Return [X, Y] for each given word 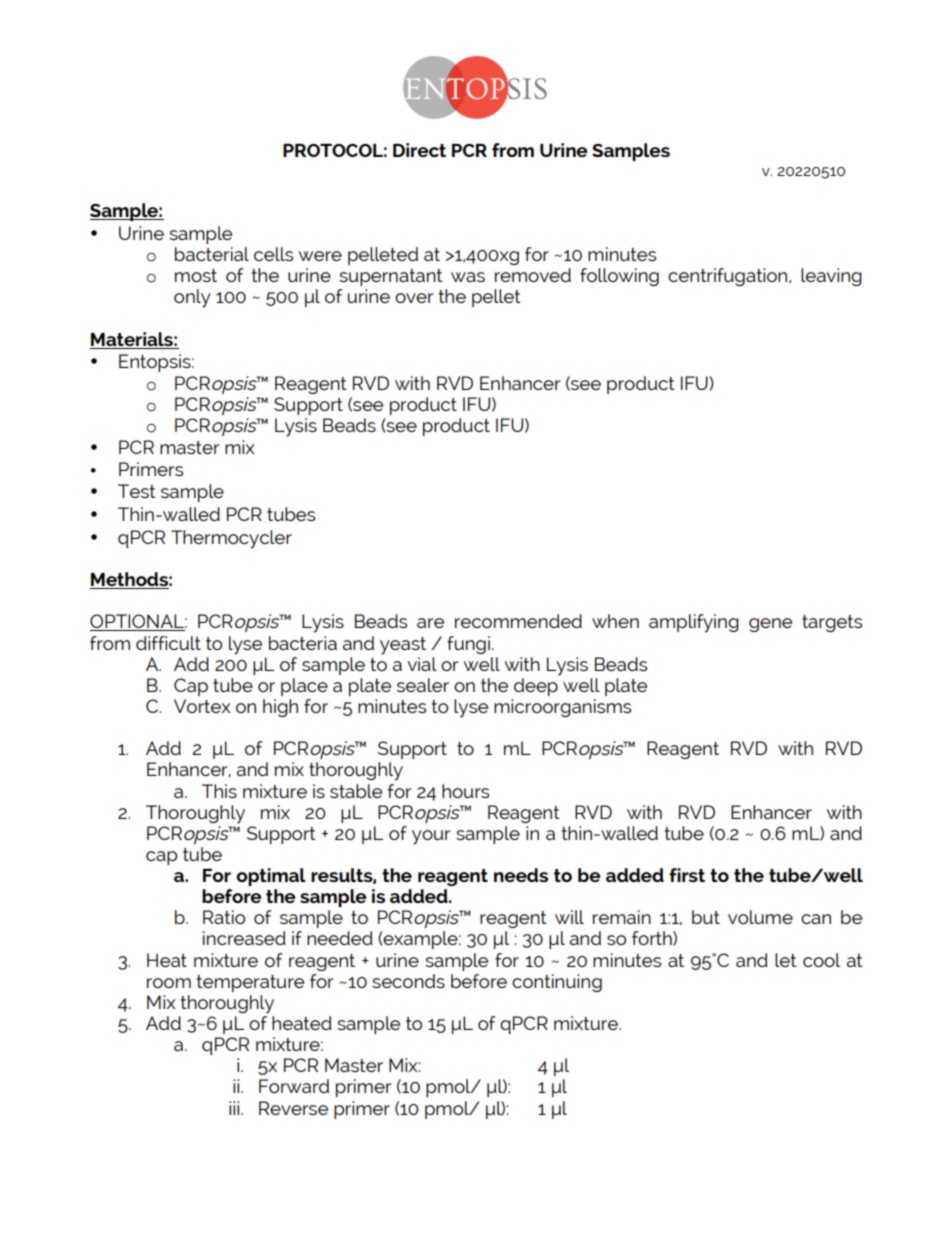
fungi [468, 645]
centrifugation [729, 277]
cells [273, 254]
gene [770, 625]
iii [235, 1108]
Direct [419, 150]
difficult [168, 643]
